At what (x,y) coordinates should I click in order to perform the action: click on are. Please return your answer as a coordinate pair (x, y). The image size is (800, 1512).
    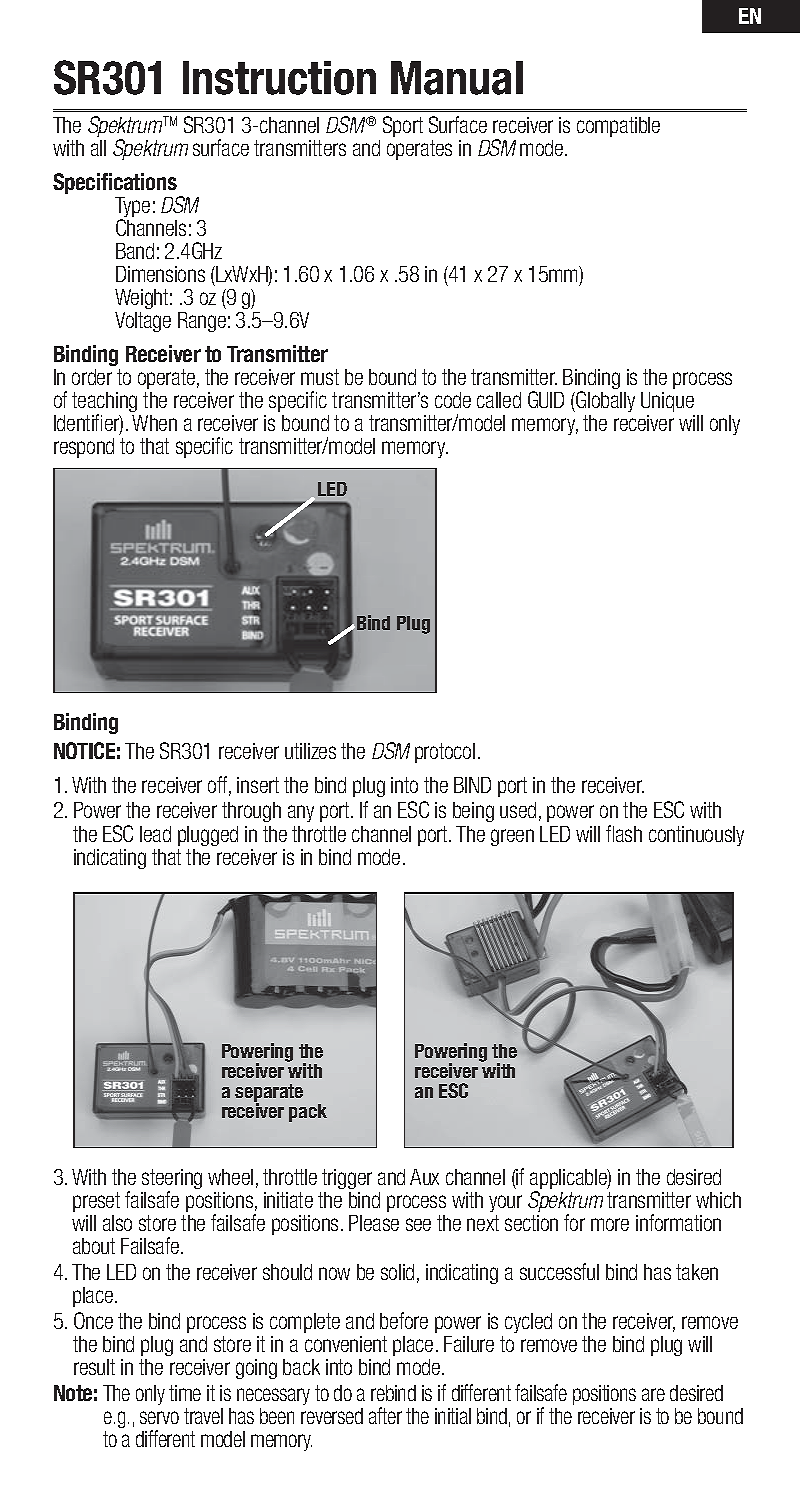
    Looking at the image, I should click on (653, 1394).
